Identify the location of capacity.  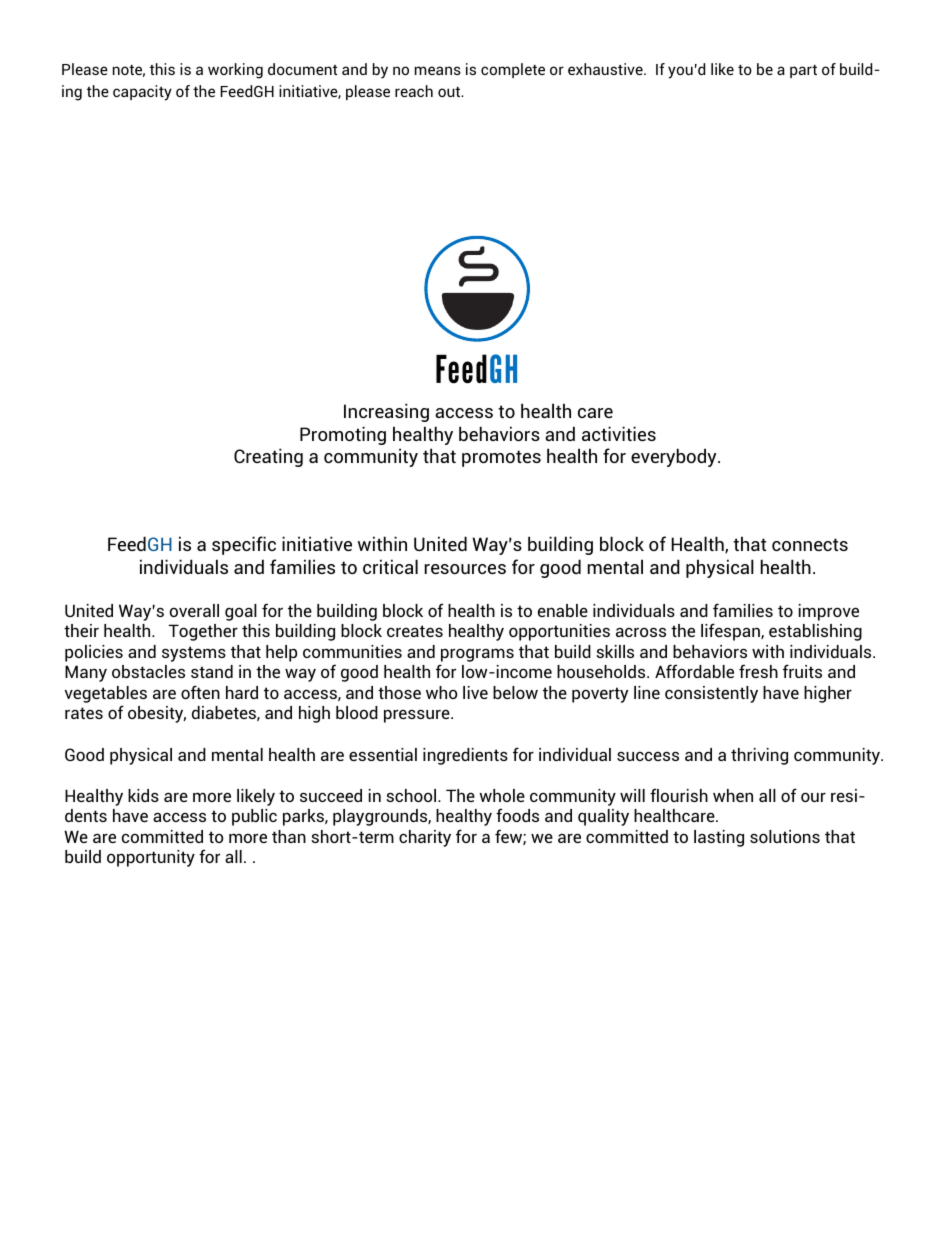
(142, 93).
